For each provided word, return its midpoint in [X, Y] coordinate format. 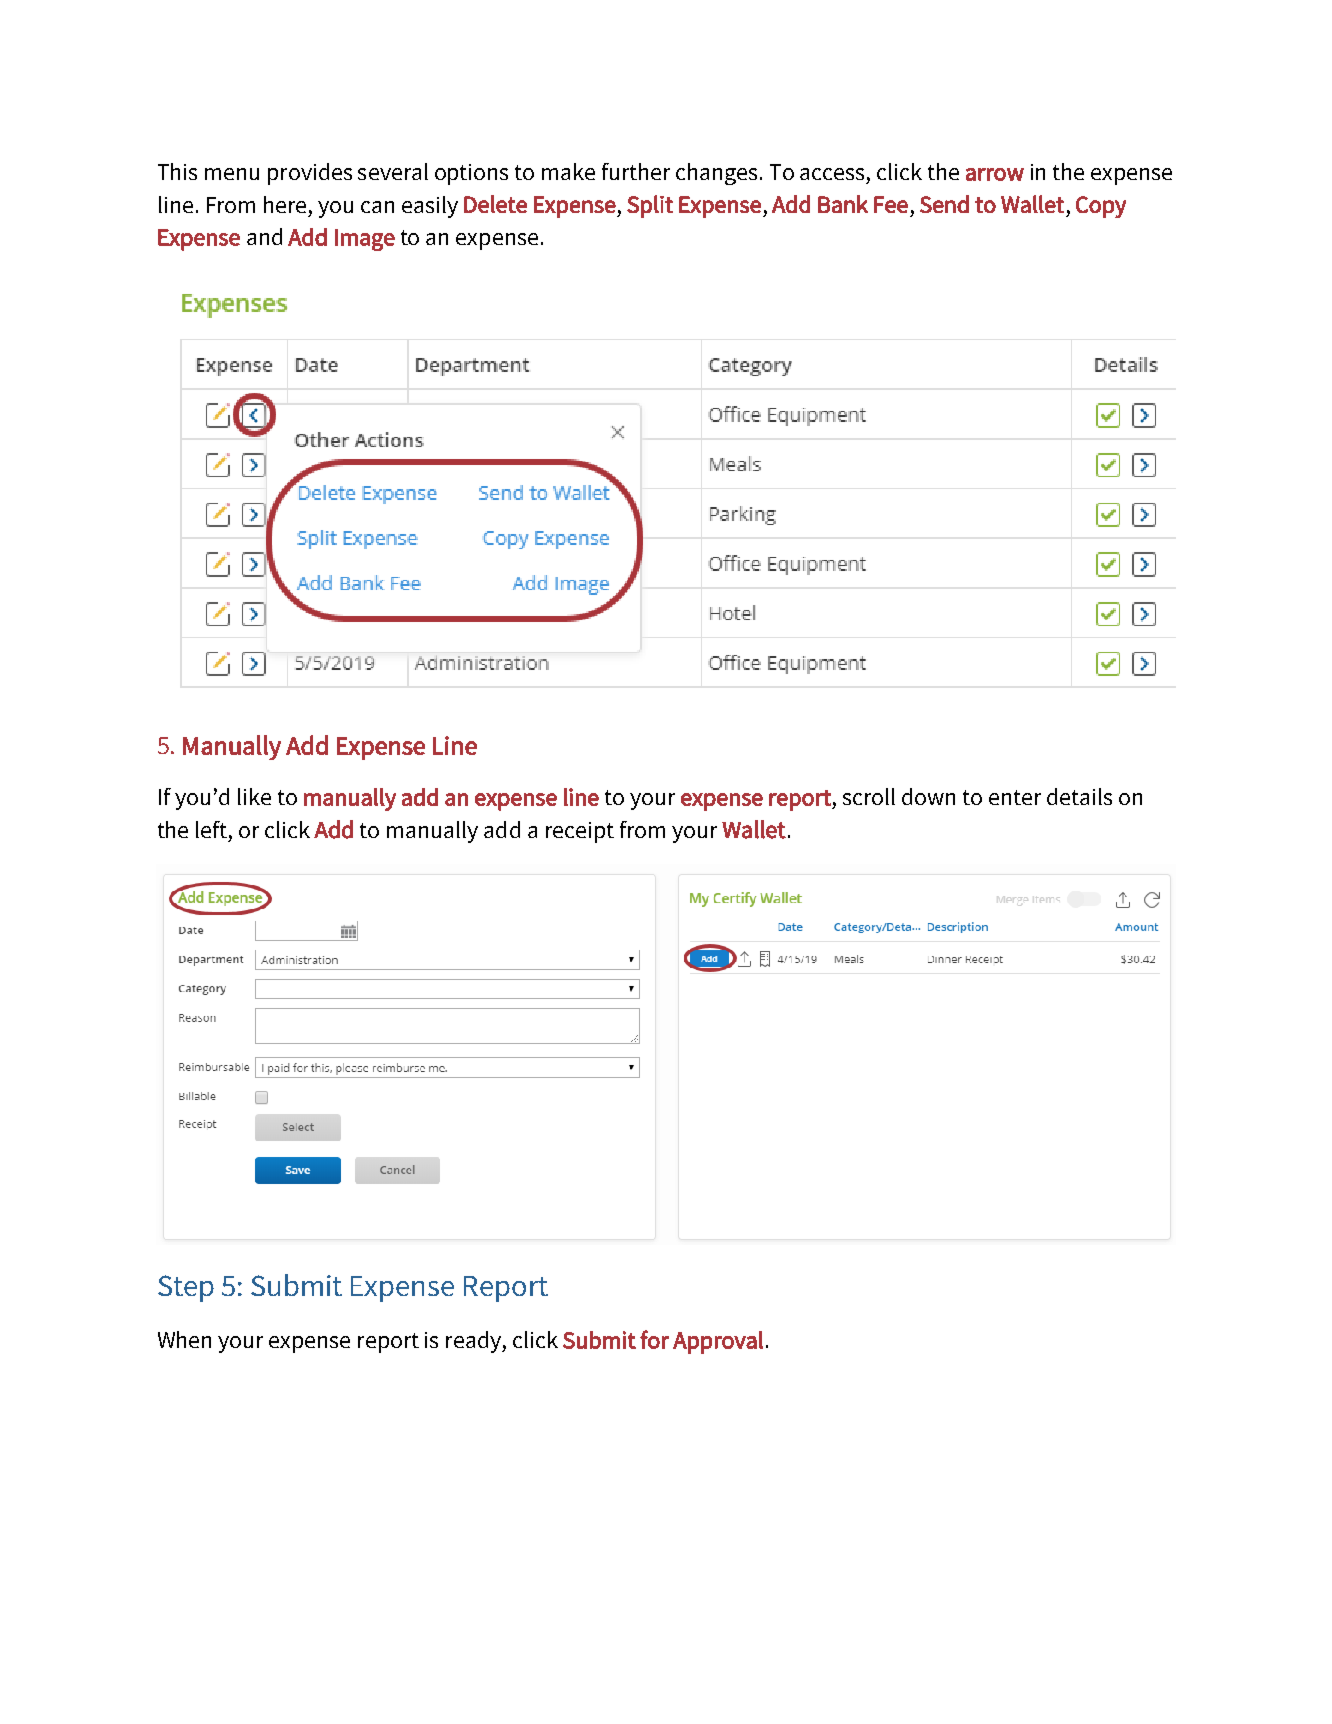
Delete [495, 204]
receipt [580, 832]
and [264, 236]
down [928, 796]
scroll [869, 796]
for [654, 1339]
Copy [1101, 207]
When [184, 1339]
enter [1015, 797]
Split [650, 206]
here [285, 204]
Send [944, 204]
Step [186, 1288]
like [254, 796]
